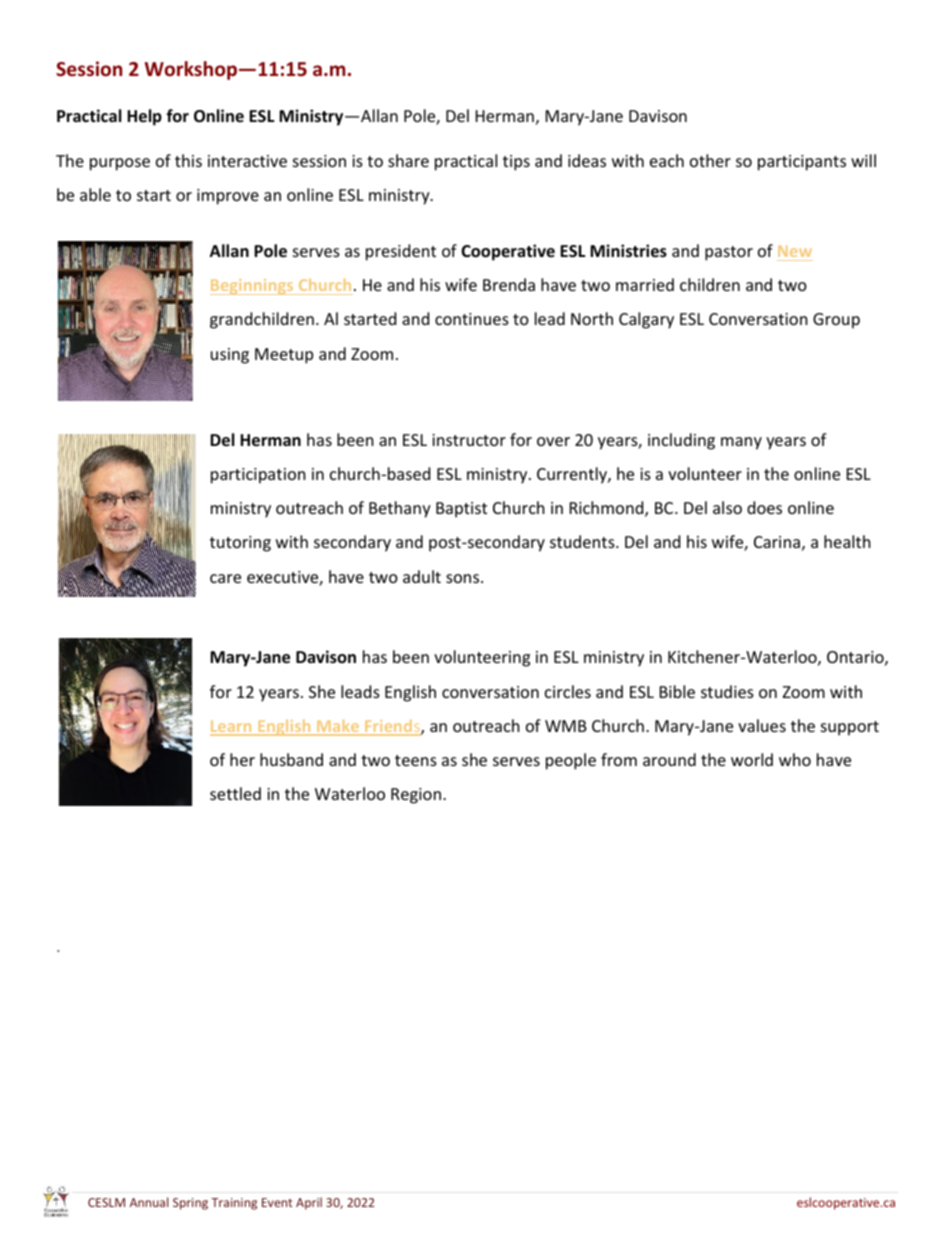  Describe the element at coordinates (727, 691) in the screenshot. I see `studies` at that location.
